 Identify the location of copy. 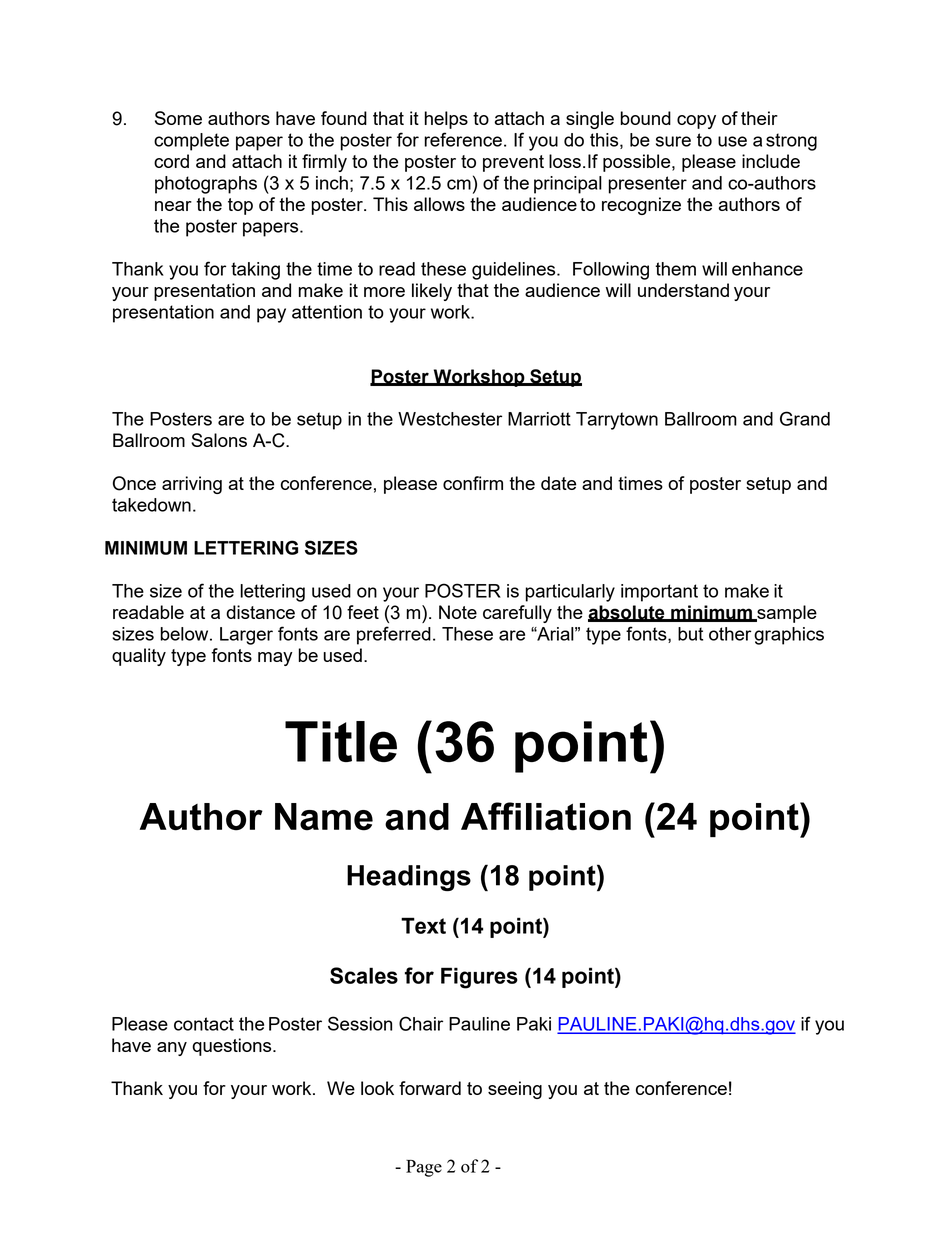
(696, 122).
